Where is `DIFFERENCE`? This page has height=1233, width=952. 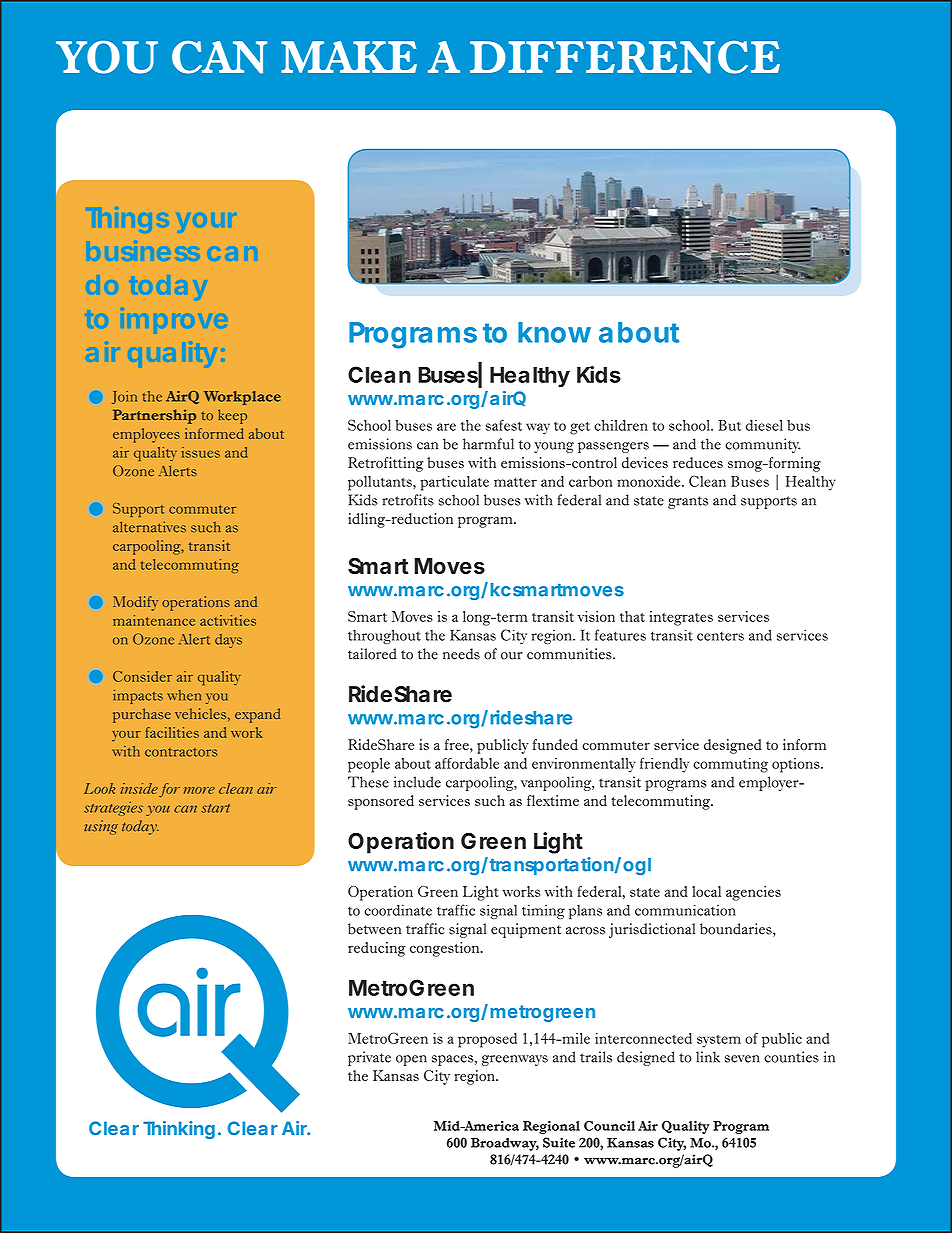 DIFFERENCE is located at coordinates (625, 57).
